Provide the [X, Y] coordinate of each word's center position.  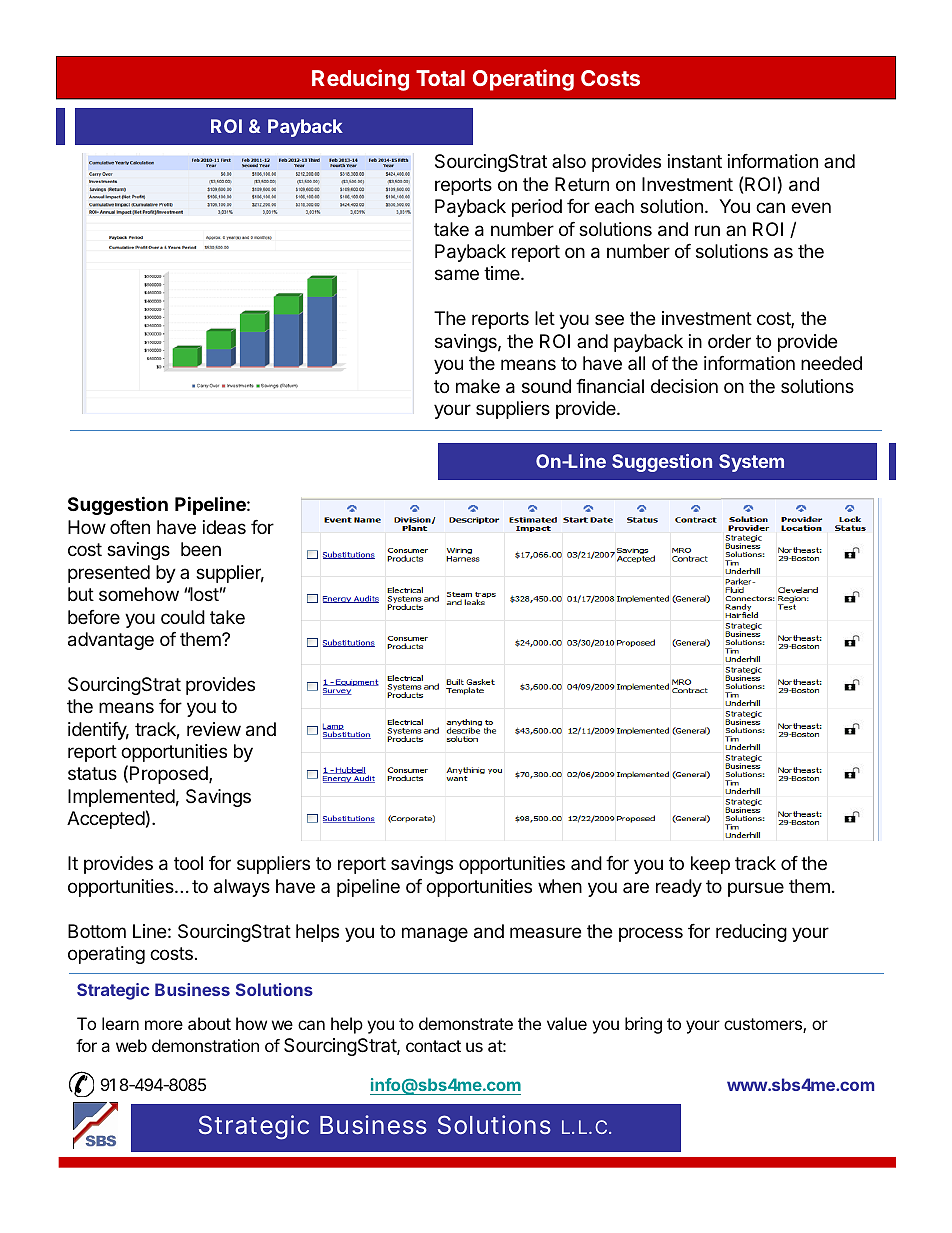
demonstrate [466, 1023]
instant [695, 161]
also [569, 161]
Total [440, 78]
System [751, 463]
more [164, 1025]
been [201, 549]
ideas [224, 527]
